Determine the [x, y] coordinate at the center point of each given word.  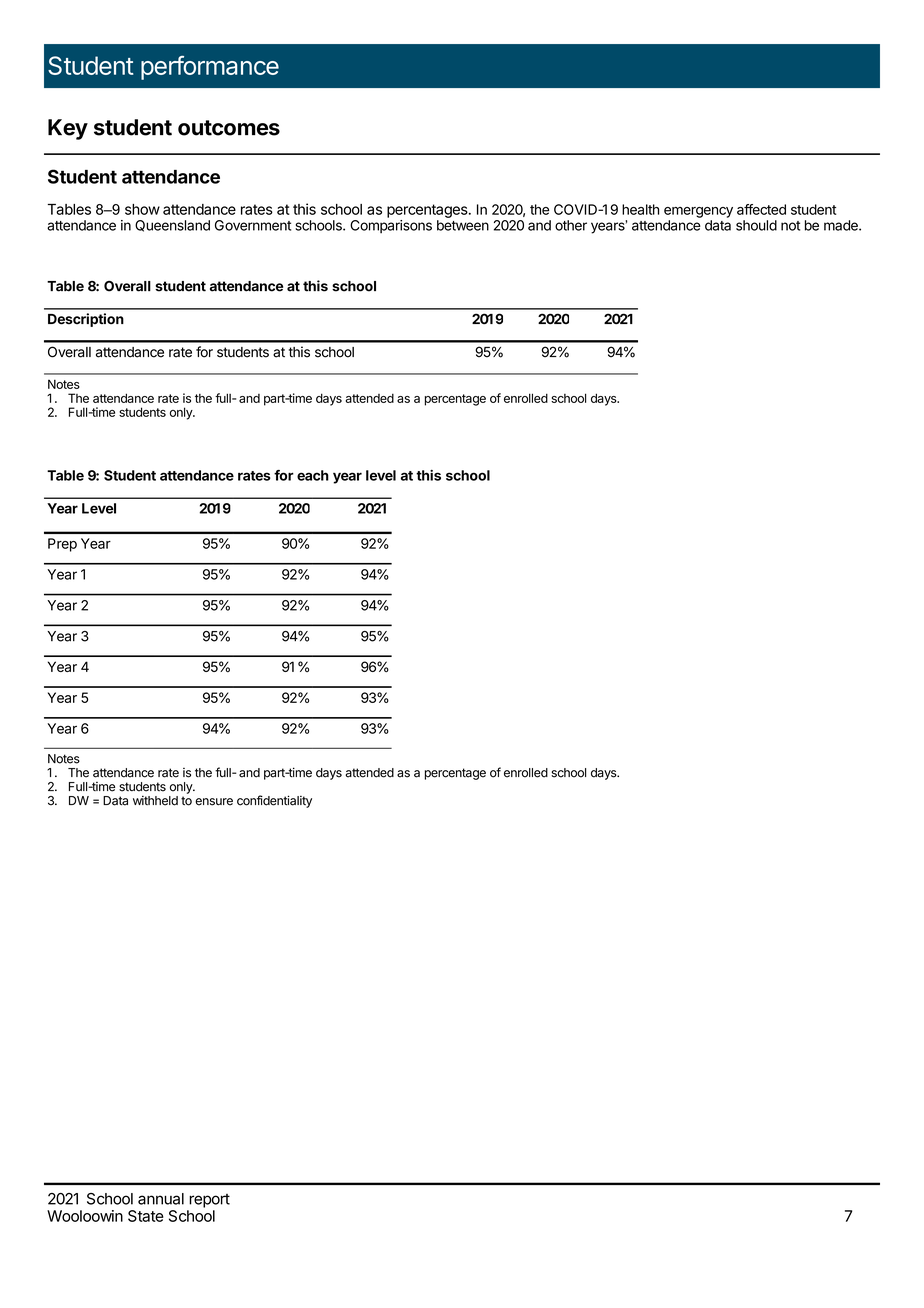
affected [761, 209]
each [313, 475]
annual [161, 1199]
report [209, 1201]
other [571, 225]
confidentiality [274, 801]
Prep [62, 545]
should [756, 225]
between [463, 225]
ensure [214, 802]
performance [210, 68]
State [146, 1216]
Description [86, 320]
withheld [155, 801]
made [842, 225]
